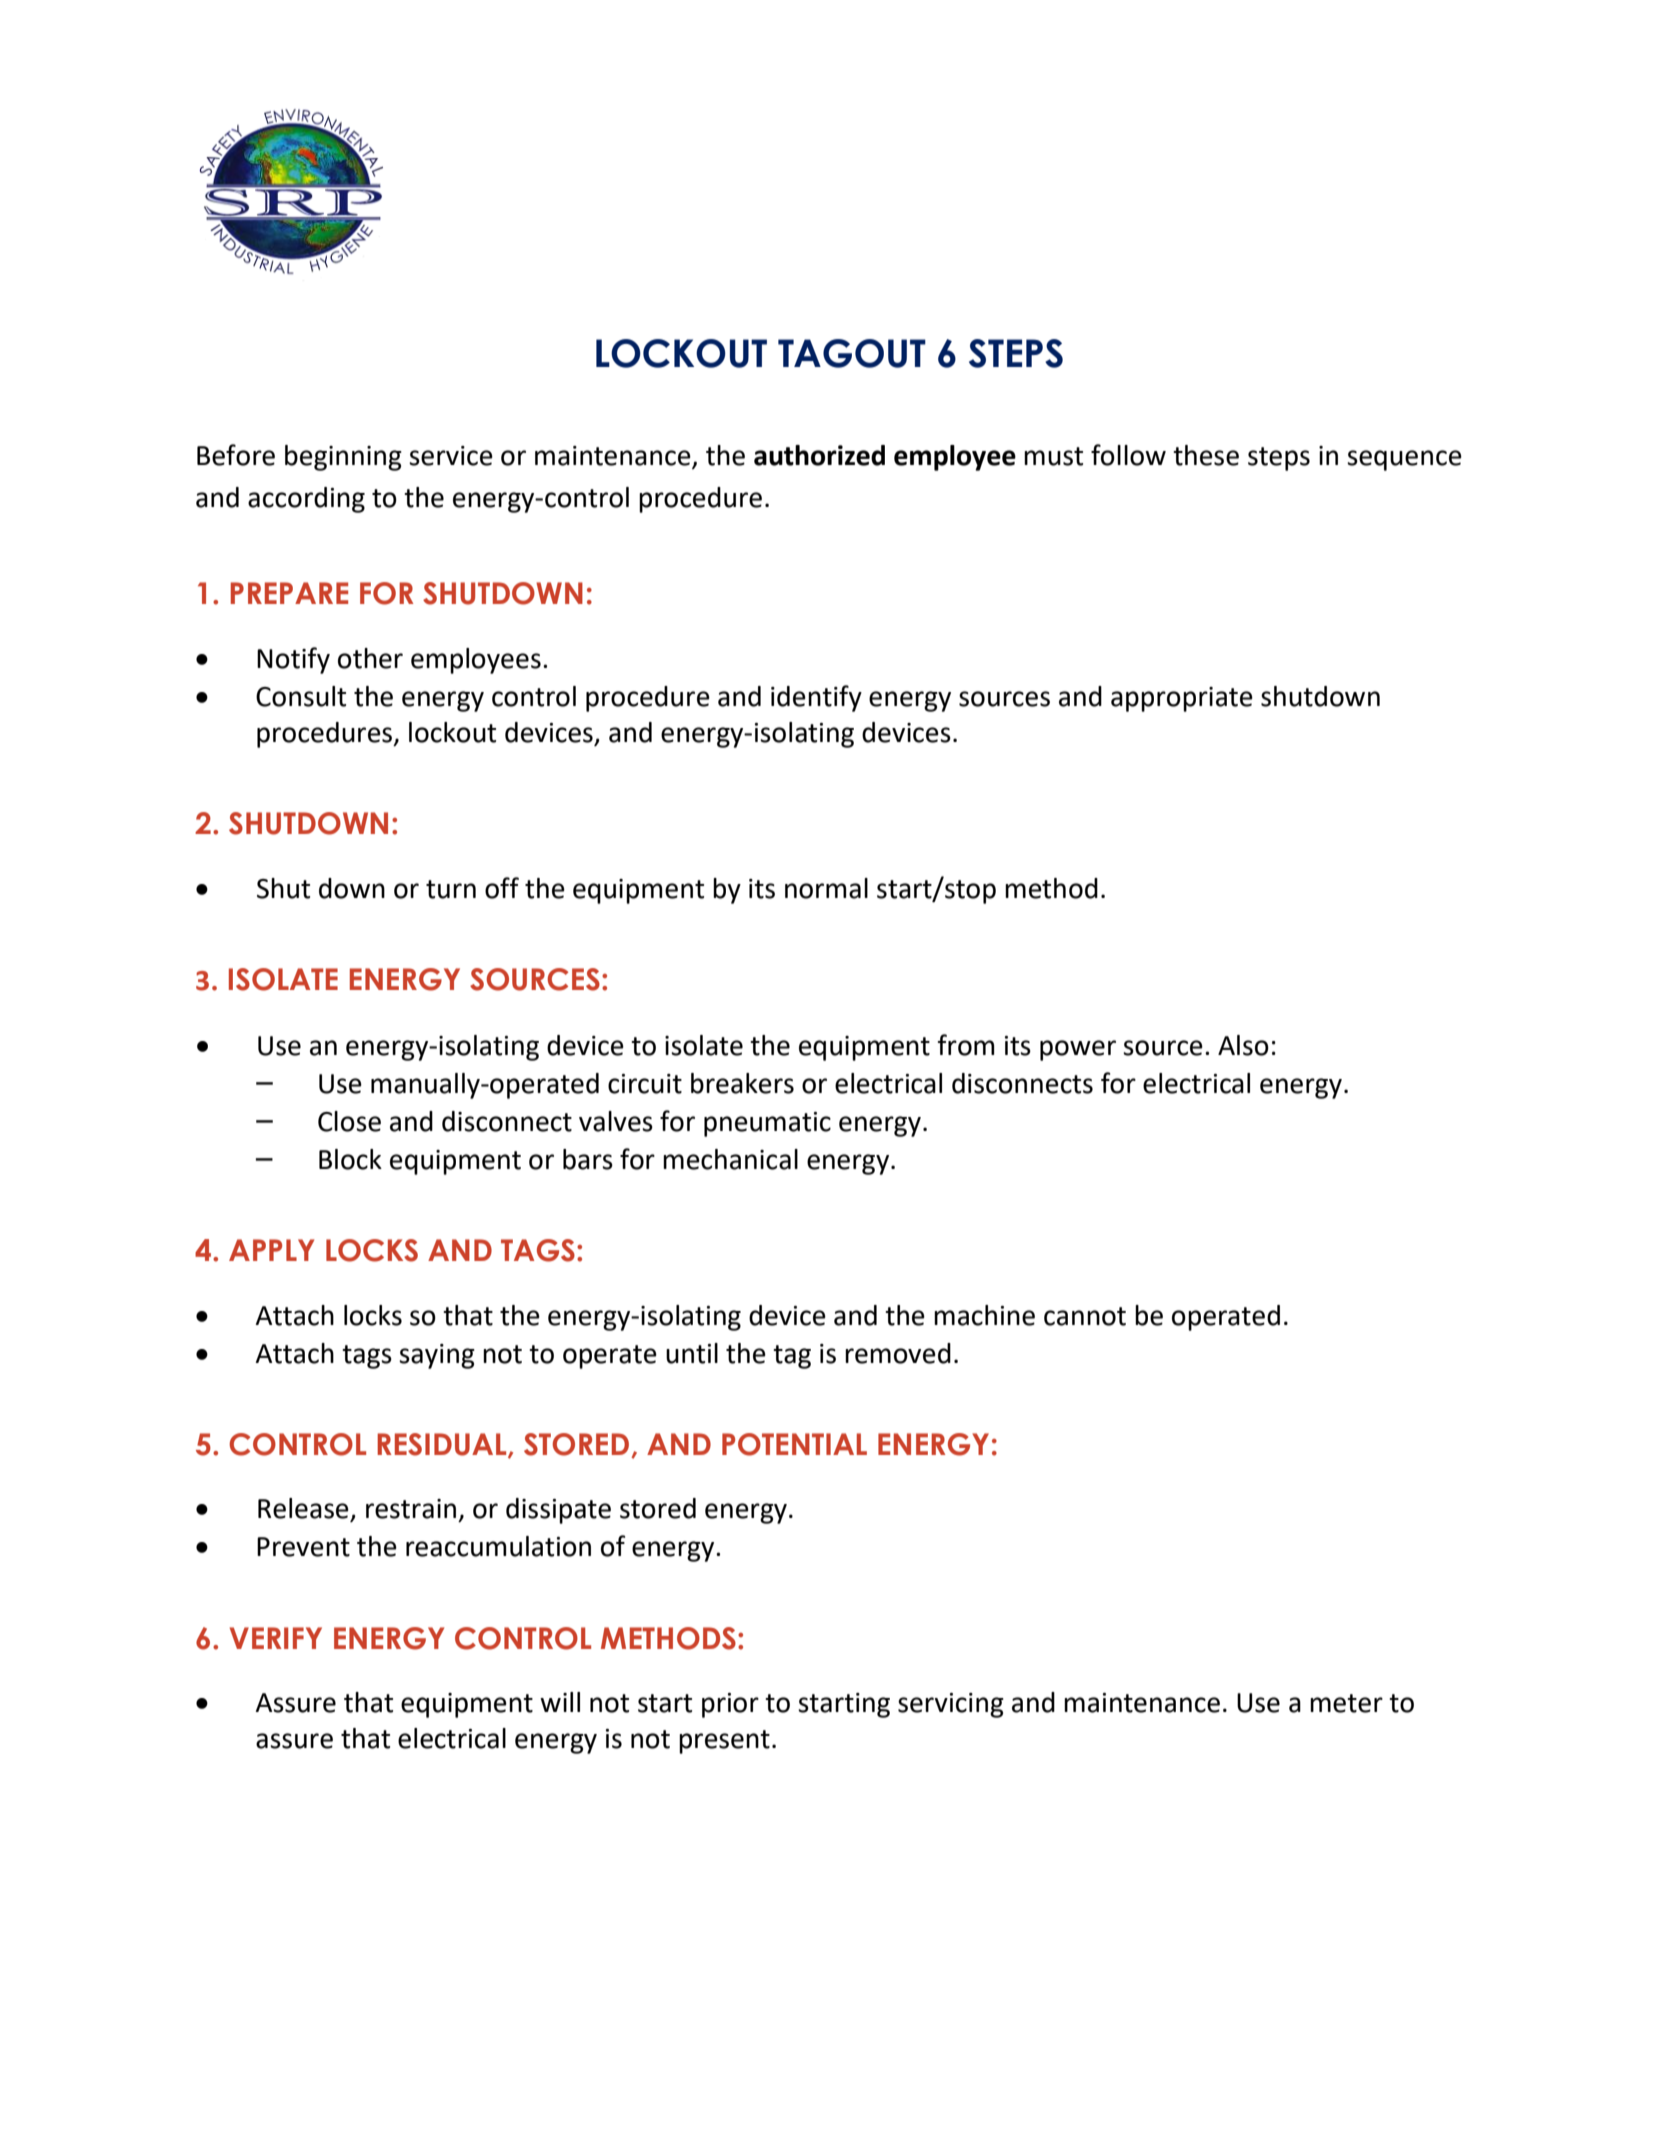  I want to click on these, so click(1206, 455).
